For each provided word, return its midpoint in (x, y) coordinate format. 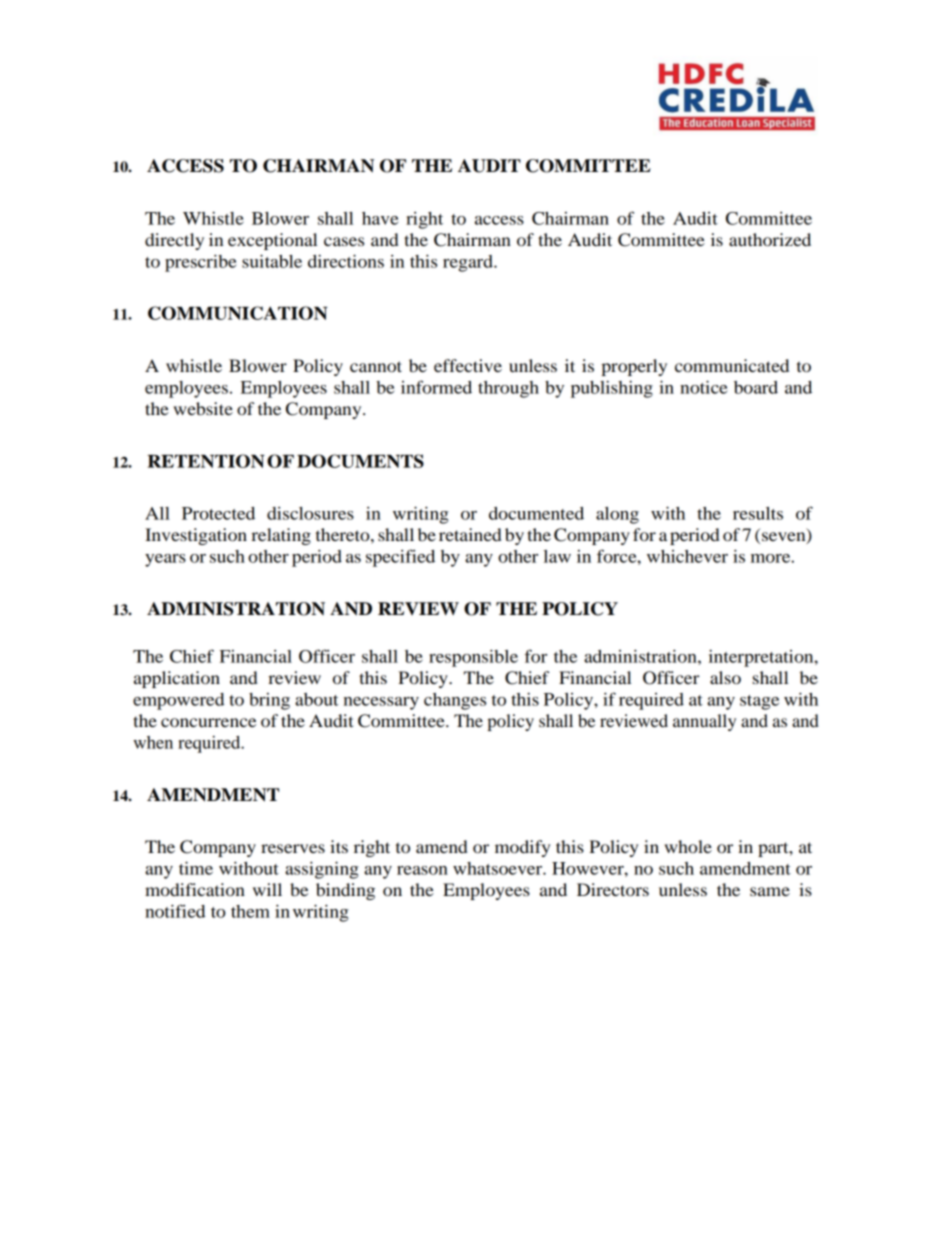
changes (455, 701)
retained (470, 534)
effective (468, 365)
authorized (770, 239)
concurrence (208, 722)
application (177, 679)
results (758, 513)
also (725, 677)
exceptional (272, 241)
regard (469, 263)
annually (704, 722)
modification (195, 889)
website (203, 409)
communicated (732, 365)
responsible (473, 658)
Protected (218, 513)
